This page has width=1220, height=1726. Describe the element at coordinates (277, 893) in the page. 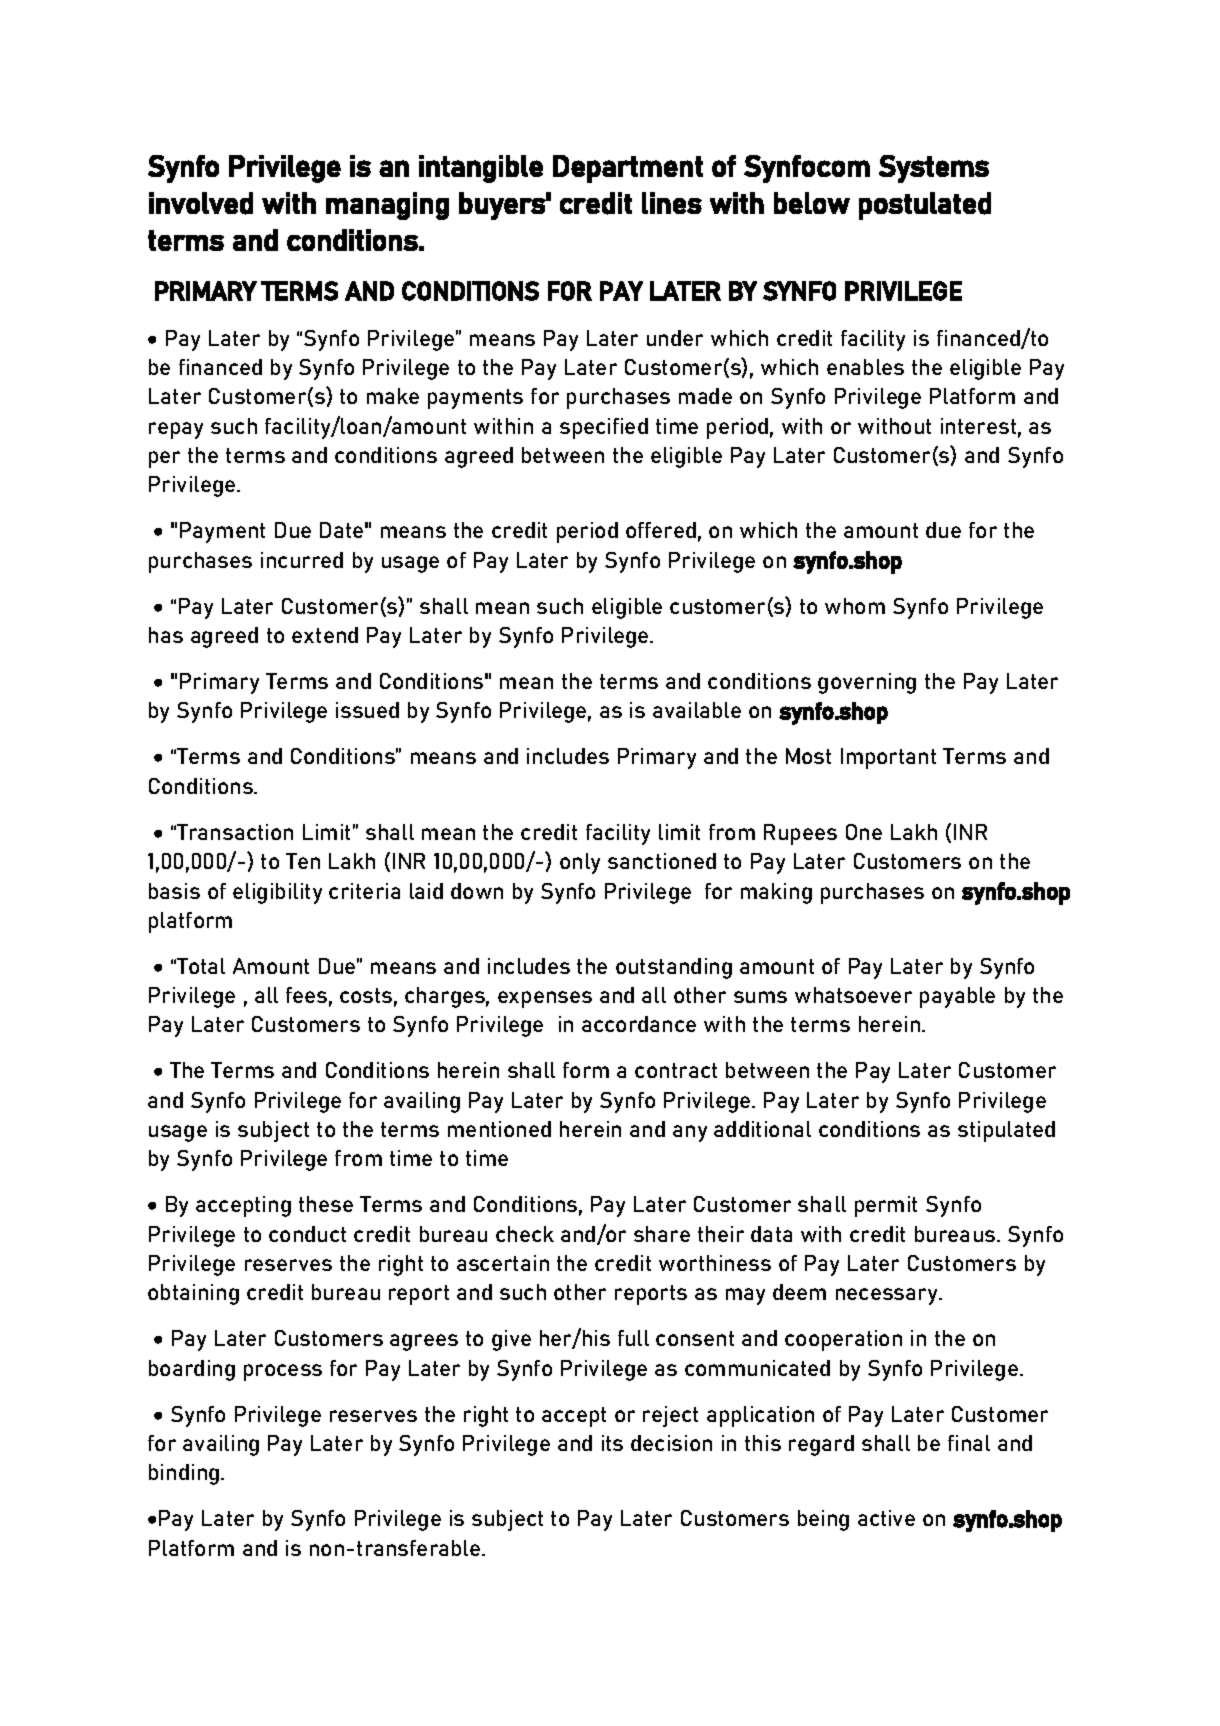

I see `eligibility` at that location.
